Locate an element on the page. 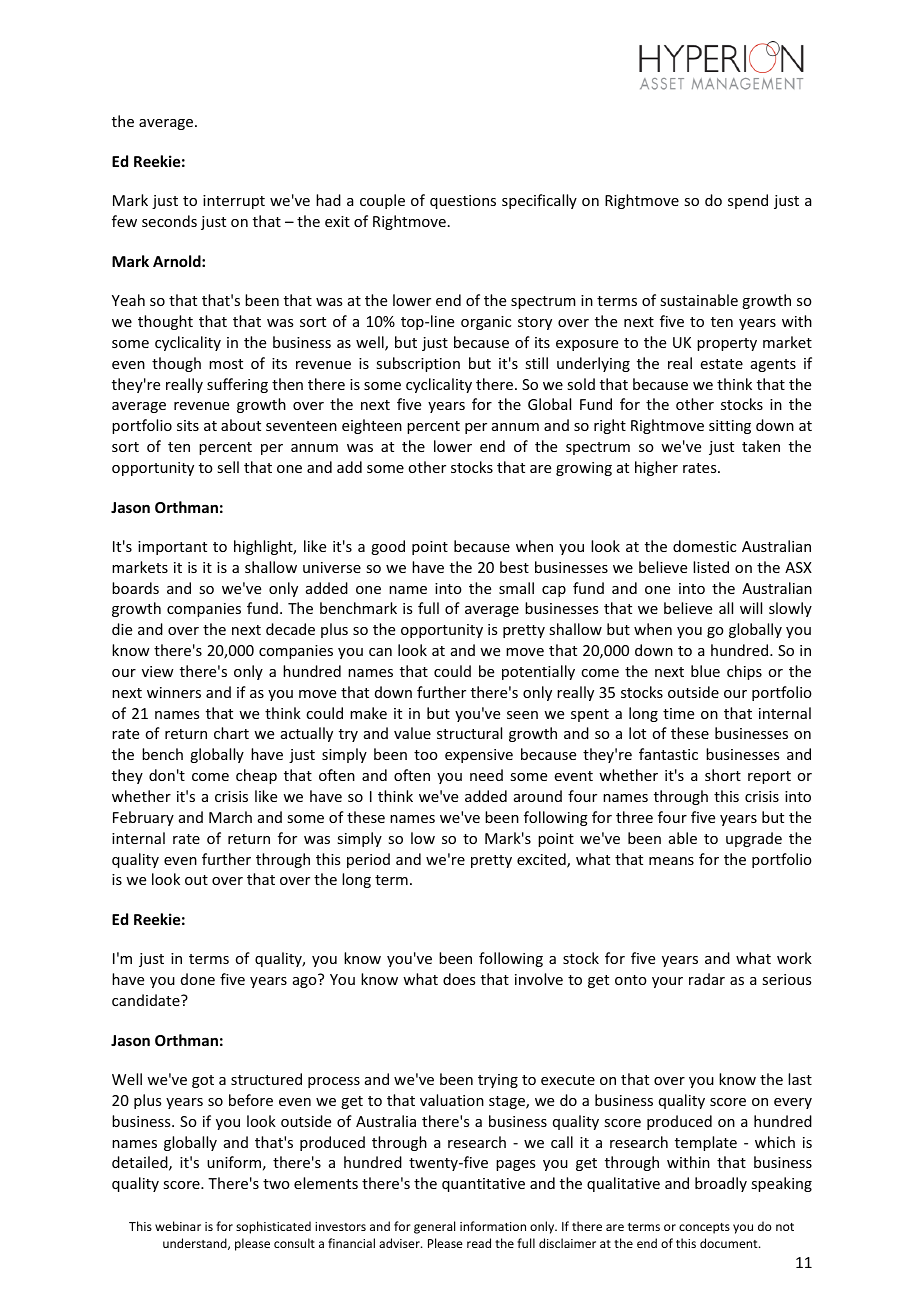  eighteen is located at coordinates (372, 426).
